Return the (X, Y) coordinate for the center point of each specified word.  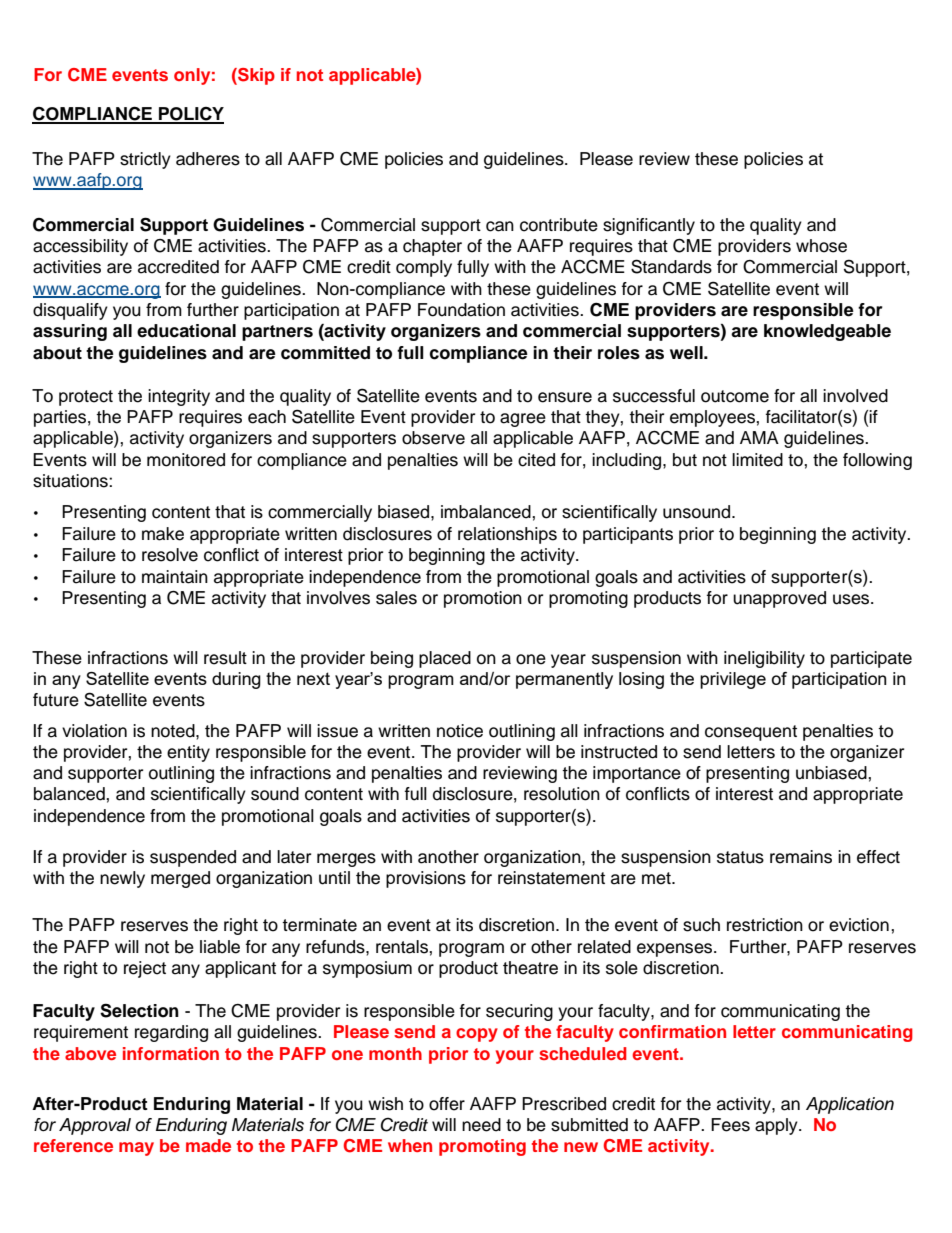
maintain (175, 577)
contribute (559, 225)
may (136, 1149)
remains (801, 857)
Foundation (461, 310)
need (481, 1125)
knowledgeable (827, 332)
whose (821, 246)
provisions (426, 879)
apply (777, 1126)
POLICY (190, 115)
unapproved (779, 599)
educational (186, 331)
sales (396, 598)
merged (180, 879)
